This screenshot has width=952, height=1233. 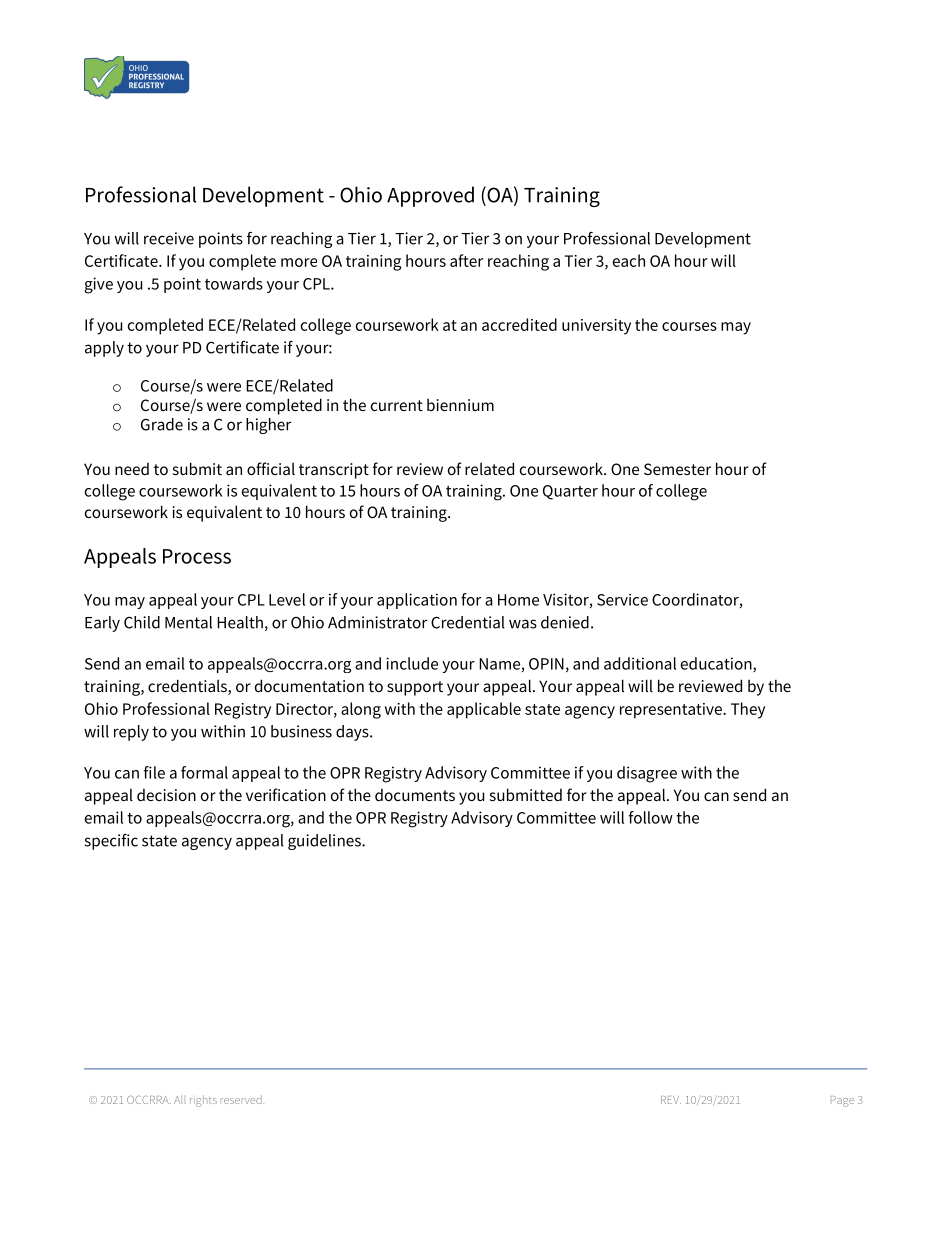 I want to click on All, so click(x=180, y=1100).
